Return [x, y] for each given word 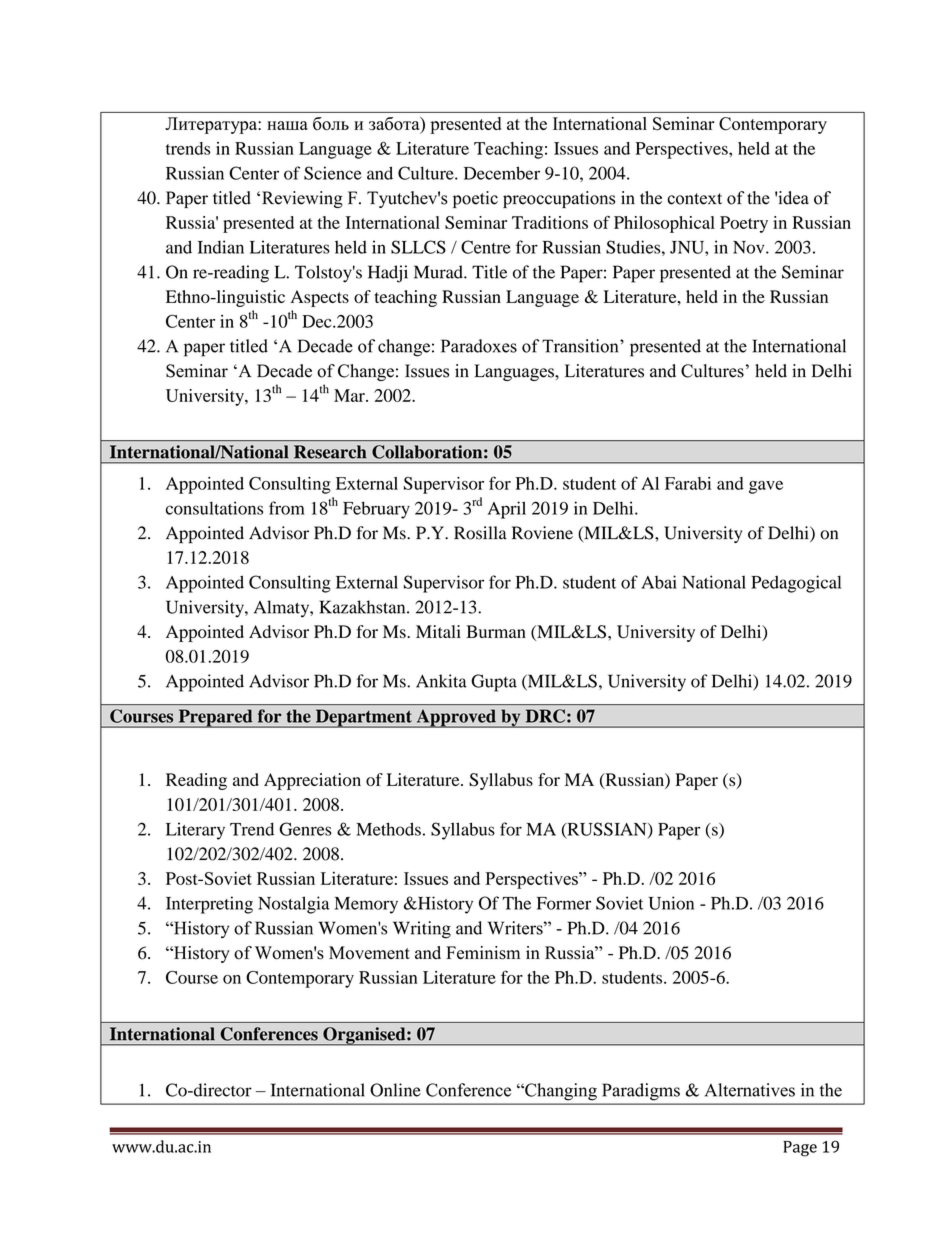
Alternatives [750, 1090]
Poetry [744, 224]
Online [395, 1090]
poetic [475, 199]
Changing [560, 1091]
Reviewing [302, 199]
